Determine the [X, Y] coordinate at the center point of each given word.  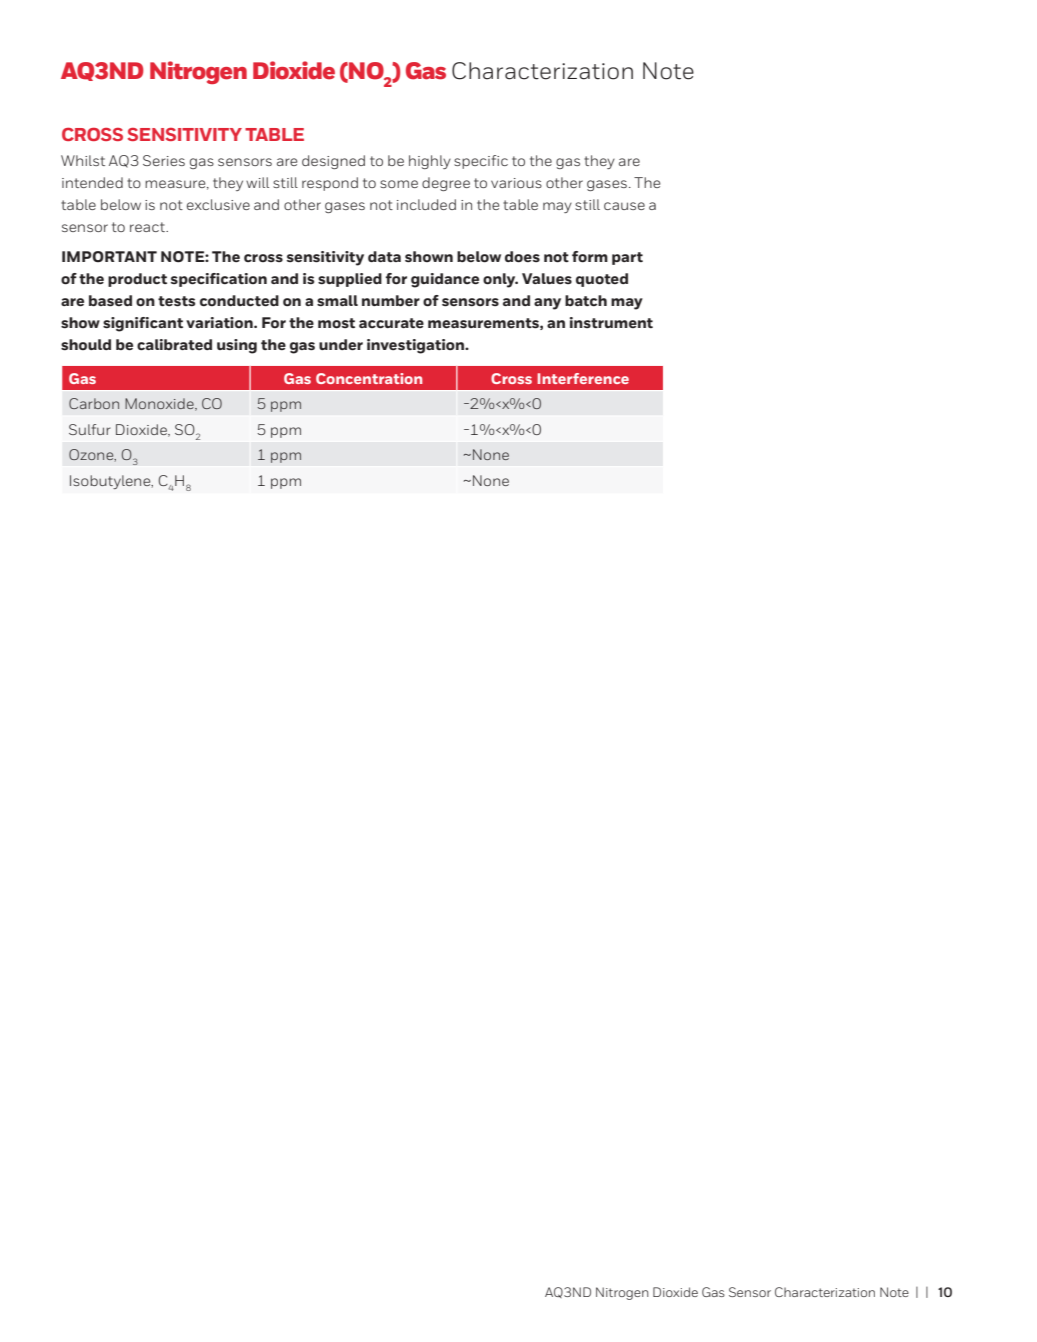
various [516, 183]
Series [164, 160]
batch [586, 300]
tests [176, 301]
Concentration [369, 378]
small [337, 301]
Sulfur [90, 429]
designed [333, 162]
